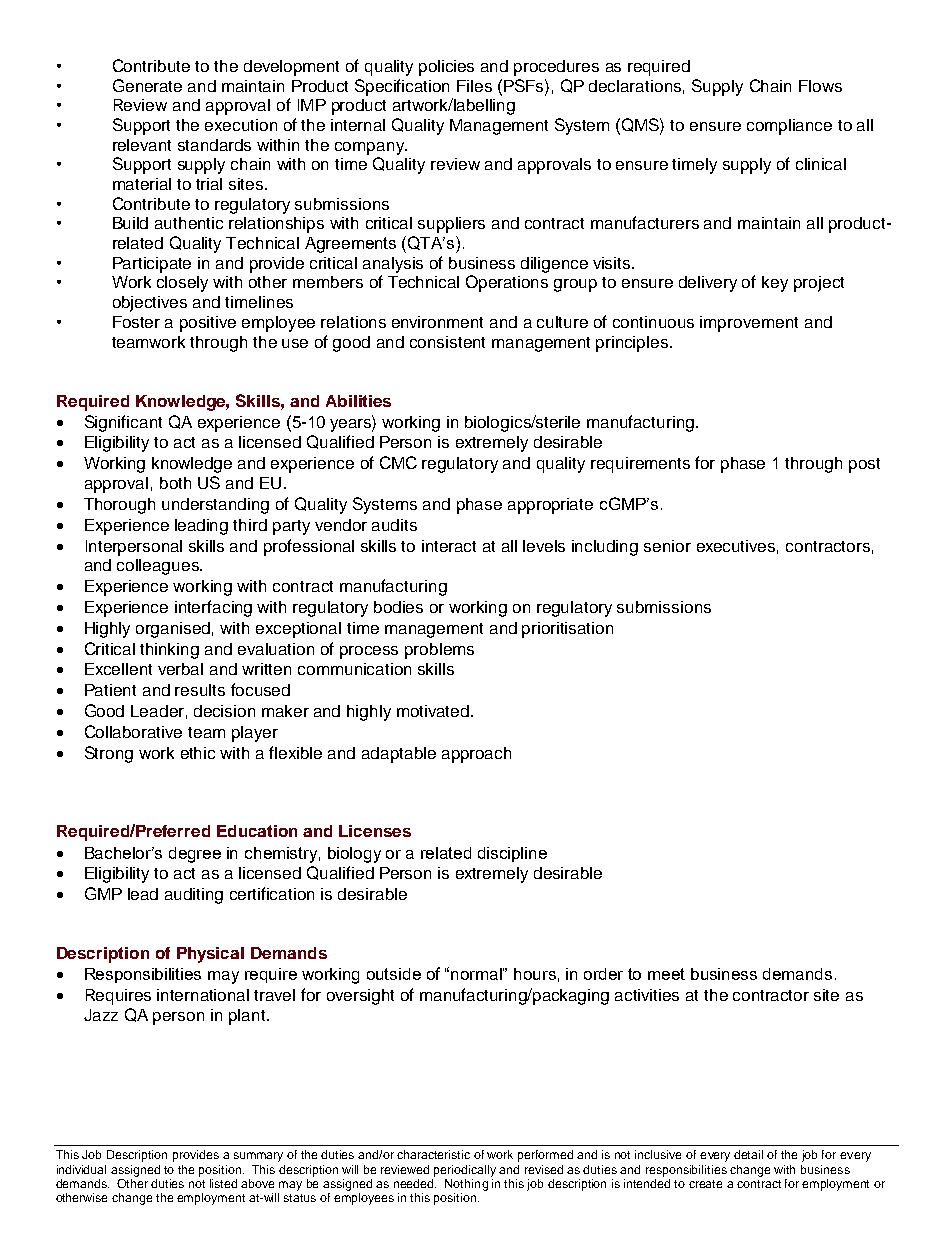  Describe the element at coordinates (198, 753) in the screenshot. I see `ethic` at that location.
